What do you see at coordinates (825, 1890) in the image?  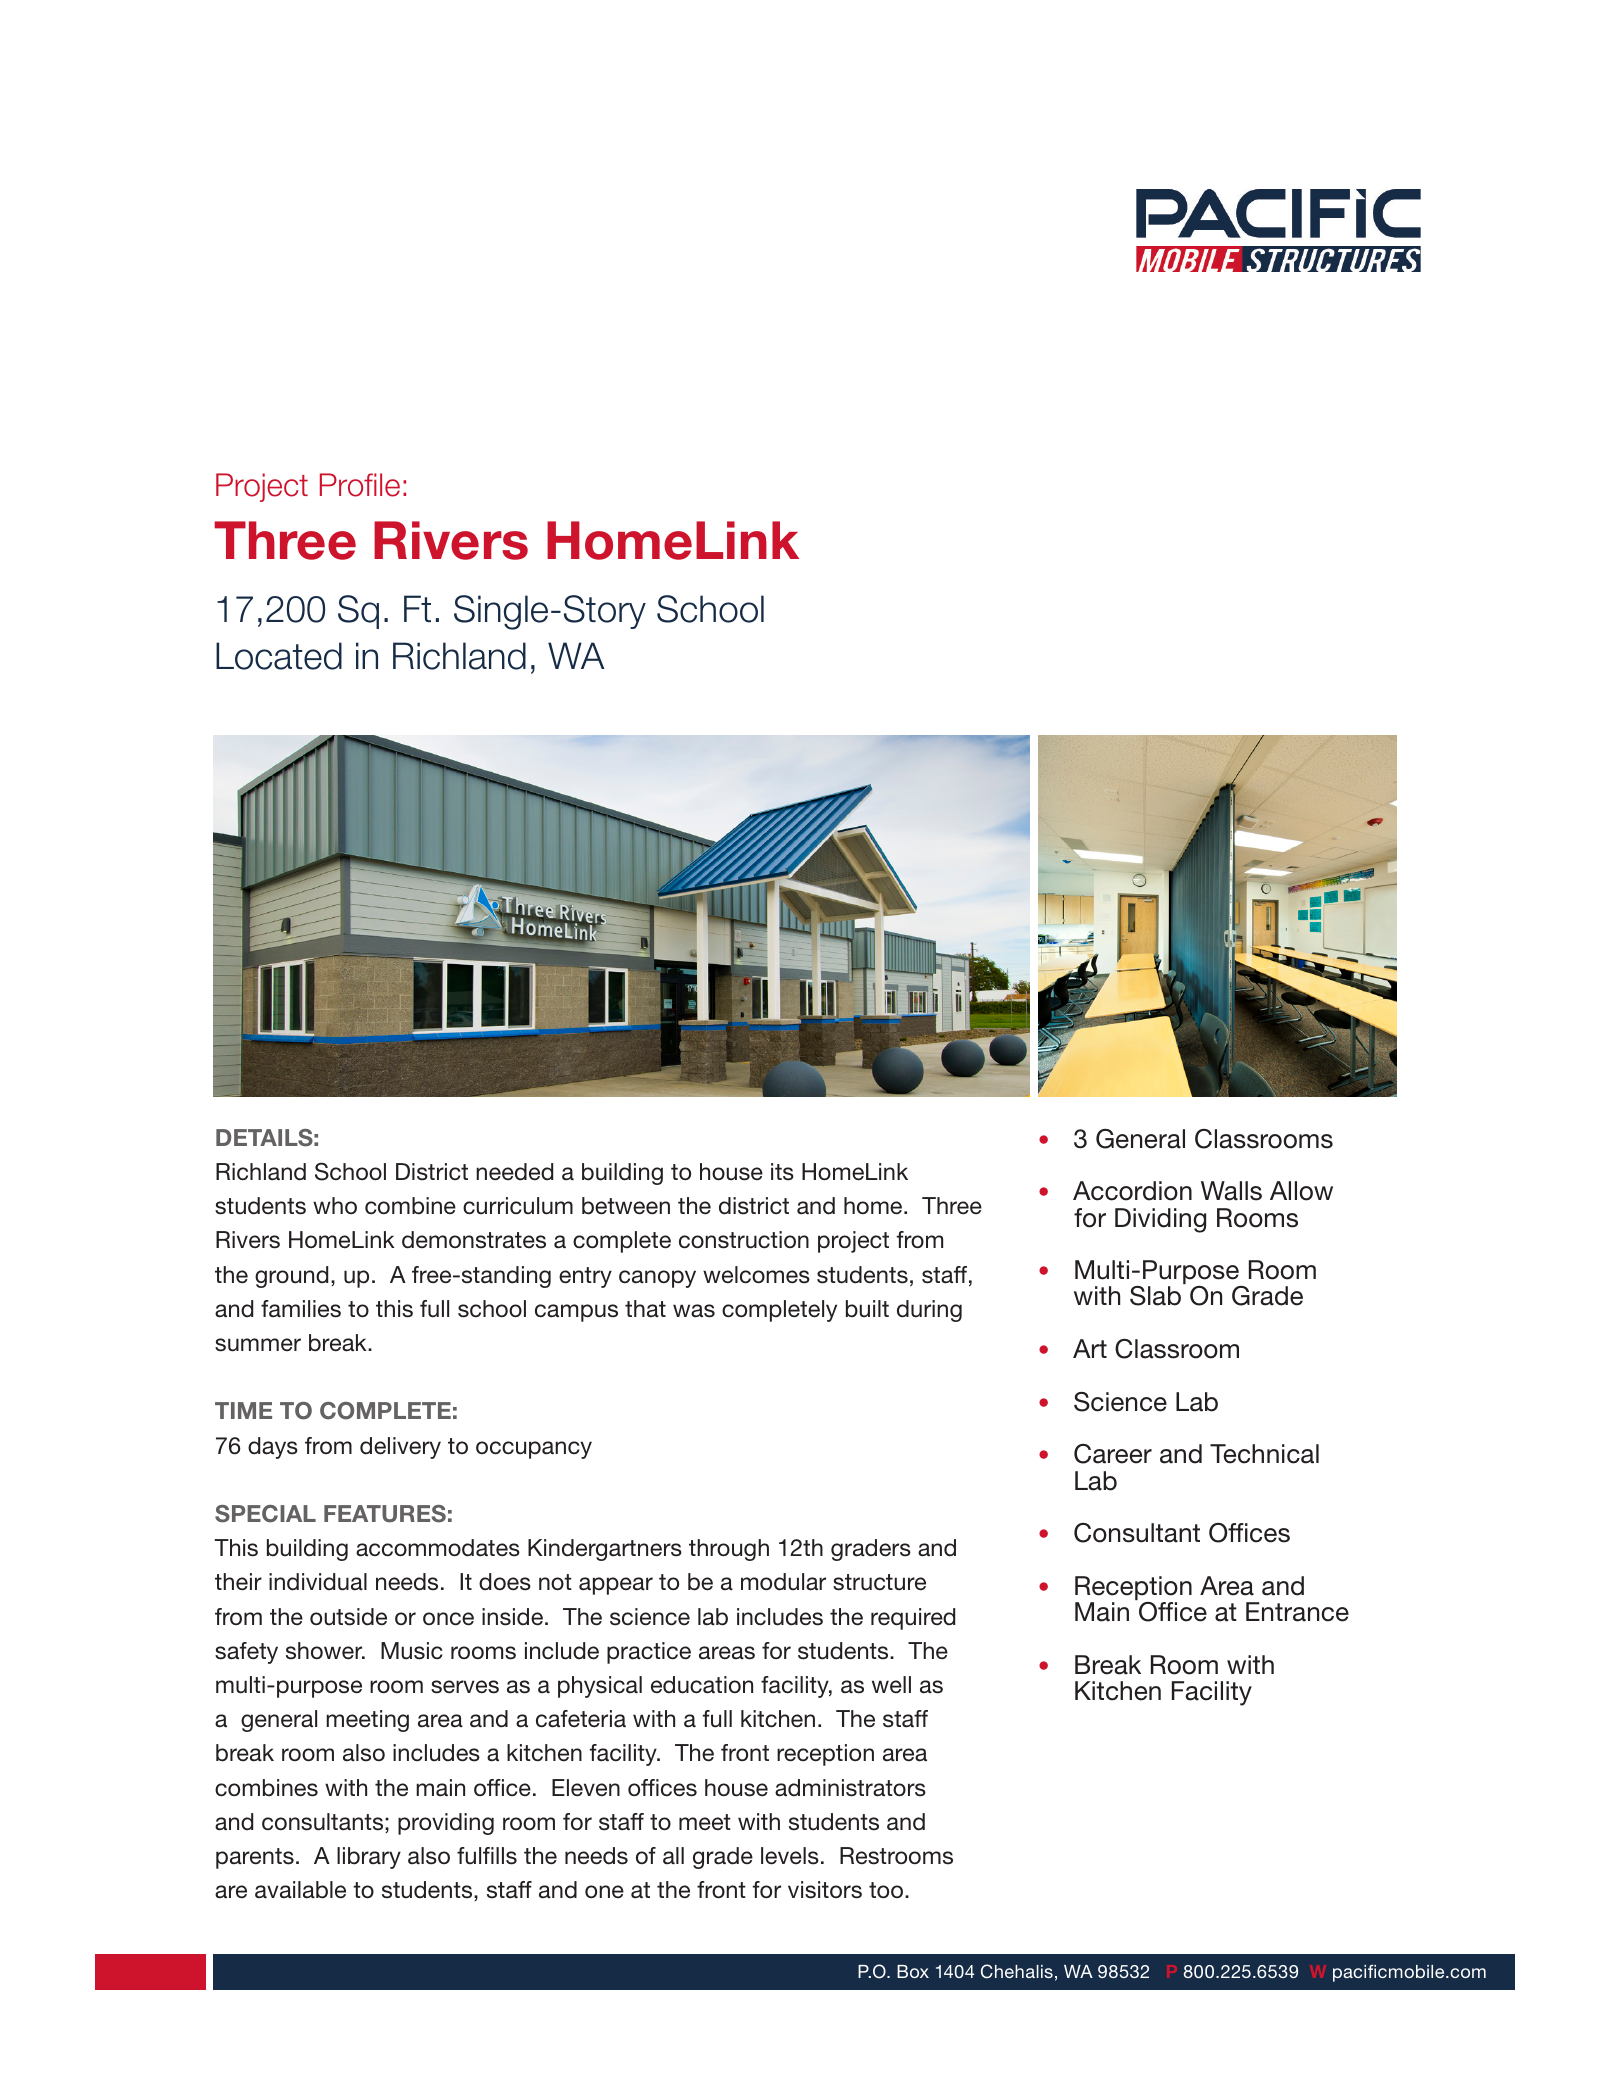 I see `visitors` at bounding box center [825, 1890].
